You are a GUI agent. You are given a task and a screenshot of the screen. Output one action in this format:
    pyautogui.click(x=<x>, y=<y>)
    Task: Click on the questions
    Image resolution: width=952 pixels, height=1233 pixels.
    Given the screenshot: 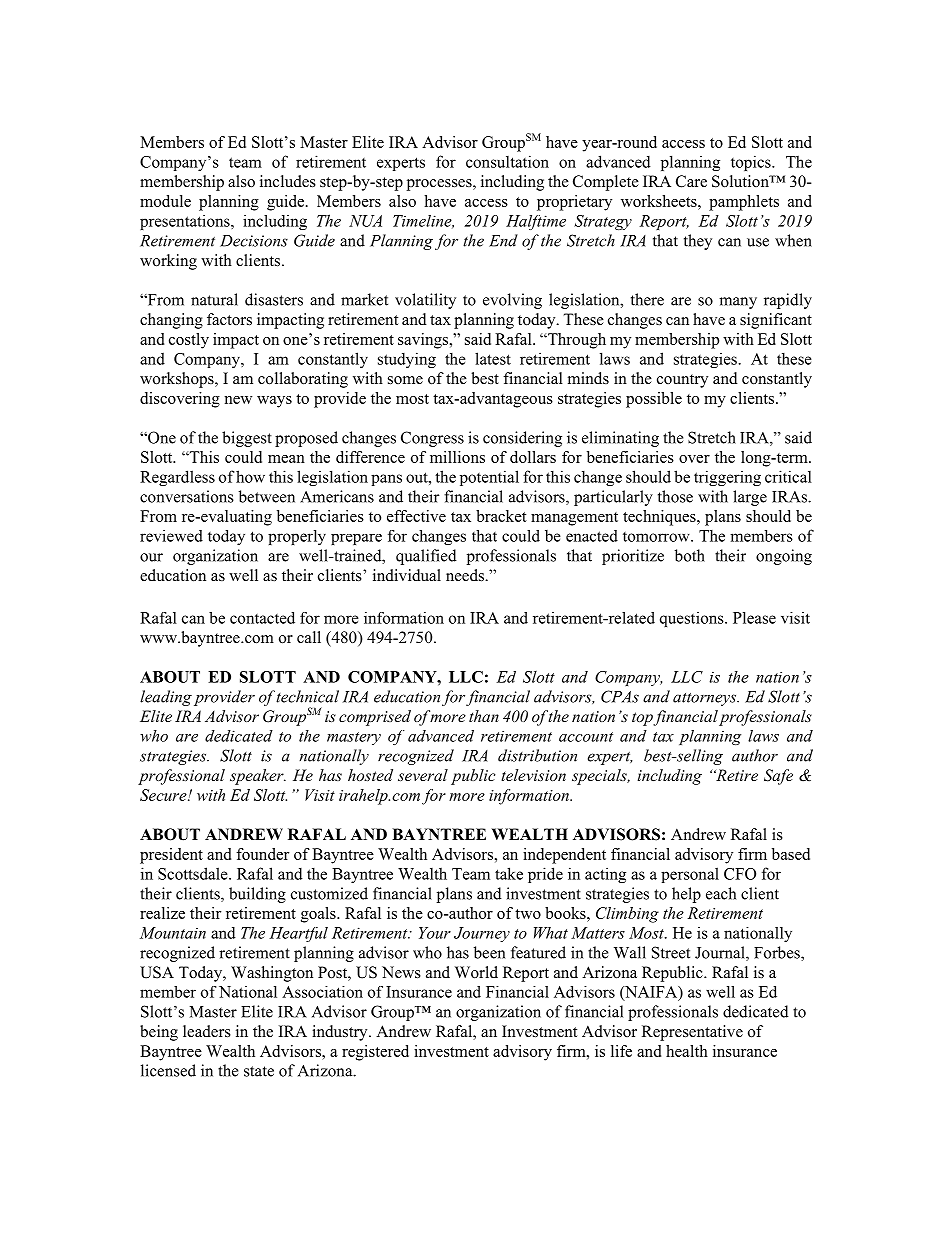 What is the action you would take?
    pyautogui.click(x=693, y=619)
